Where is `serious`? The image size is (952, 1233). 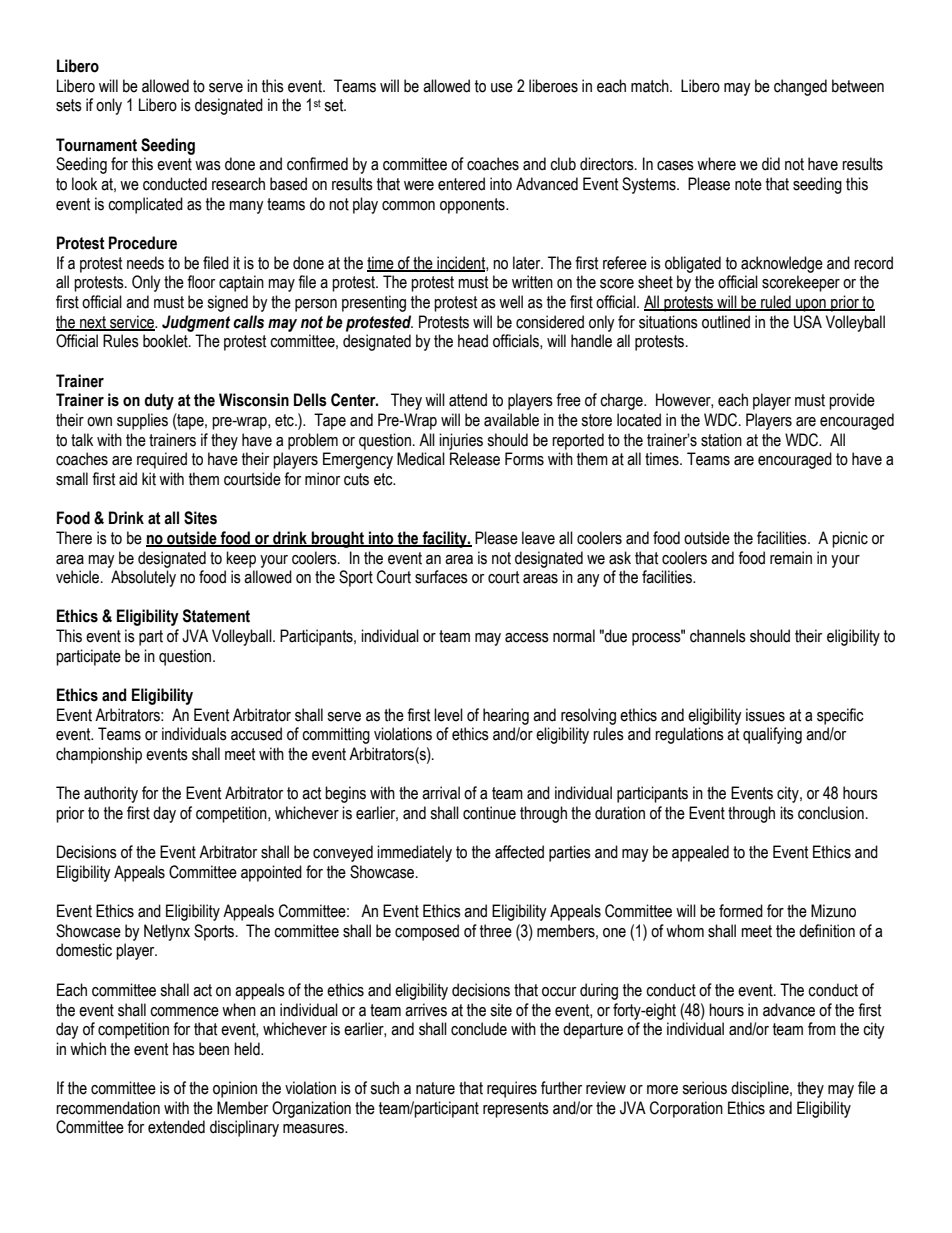 serious is located at coordinates (704, 1088).
